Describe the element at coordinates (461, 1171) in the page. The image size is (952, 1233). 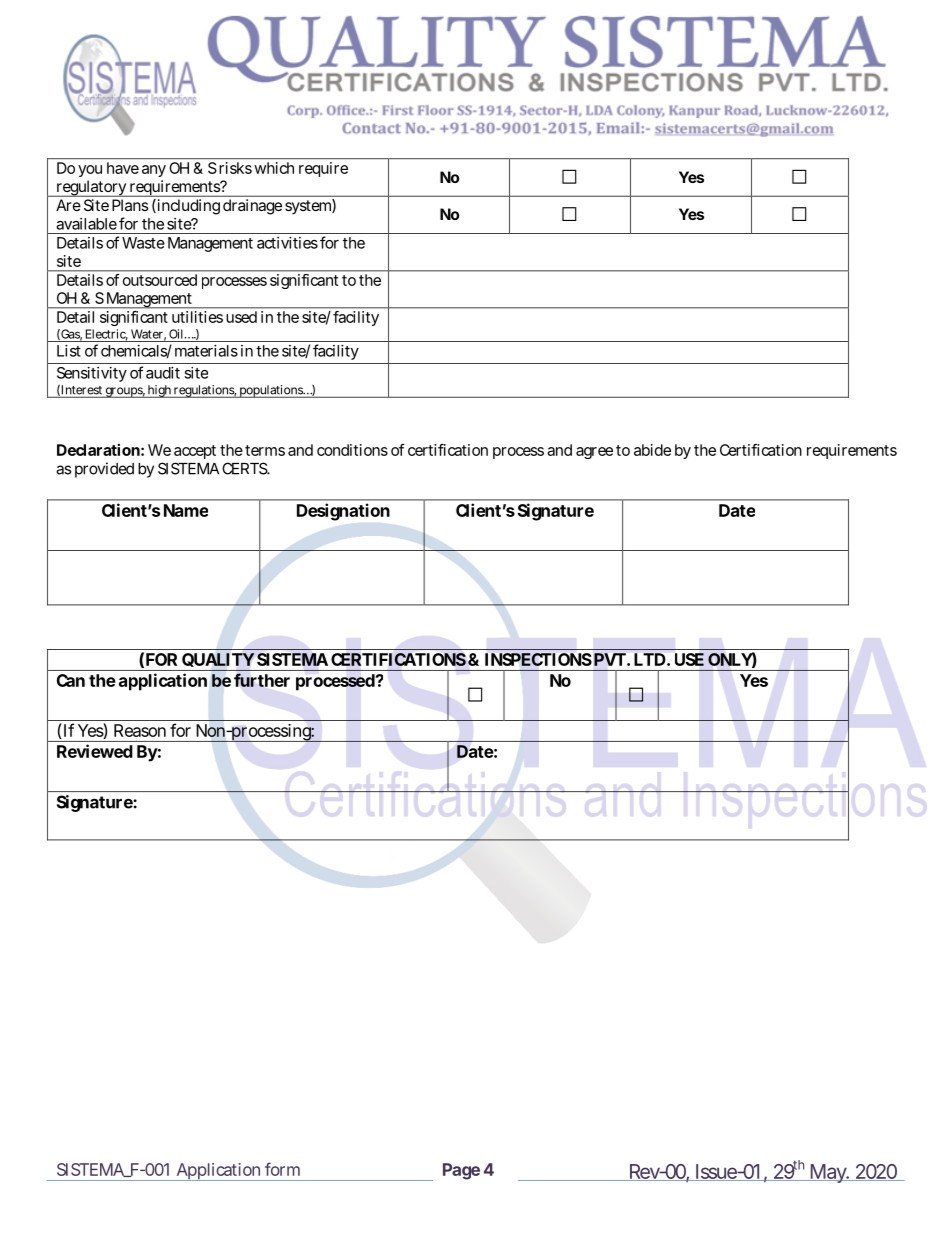
I see `Page` at that location.
